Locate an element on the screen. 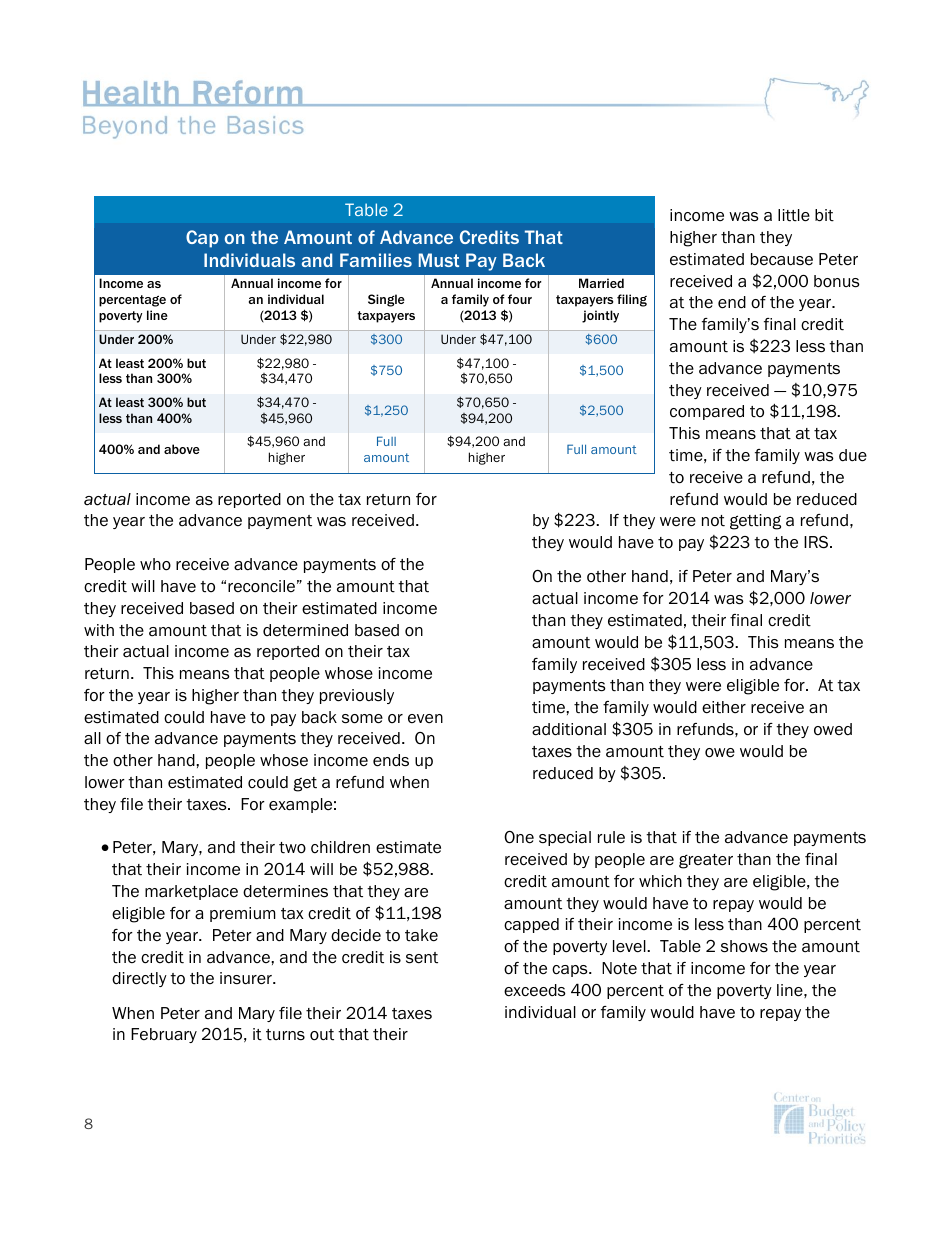  all is located at coordinates (92, 738).
